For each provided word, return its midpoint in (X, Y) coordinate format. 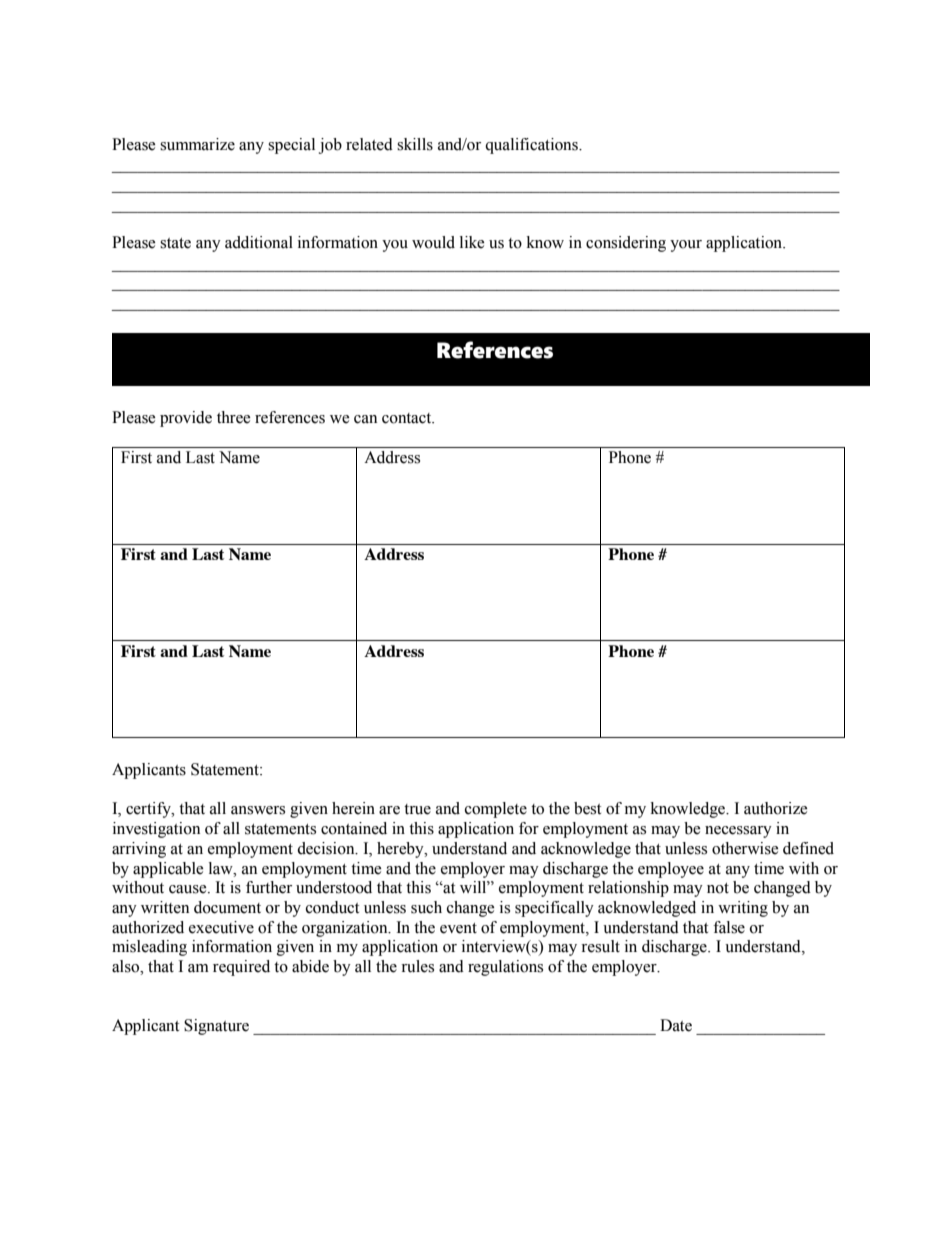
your (686, 246)
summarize (197, 144)
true (417, 809)
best (587, 808)
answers (258, 810)
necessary (738, 832)
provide (186, 419)
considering (626, 244)
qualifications (532, 146)
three (234, 417)
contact (408, 418)
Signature (216, 1027)
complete (496, 810)
